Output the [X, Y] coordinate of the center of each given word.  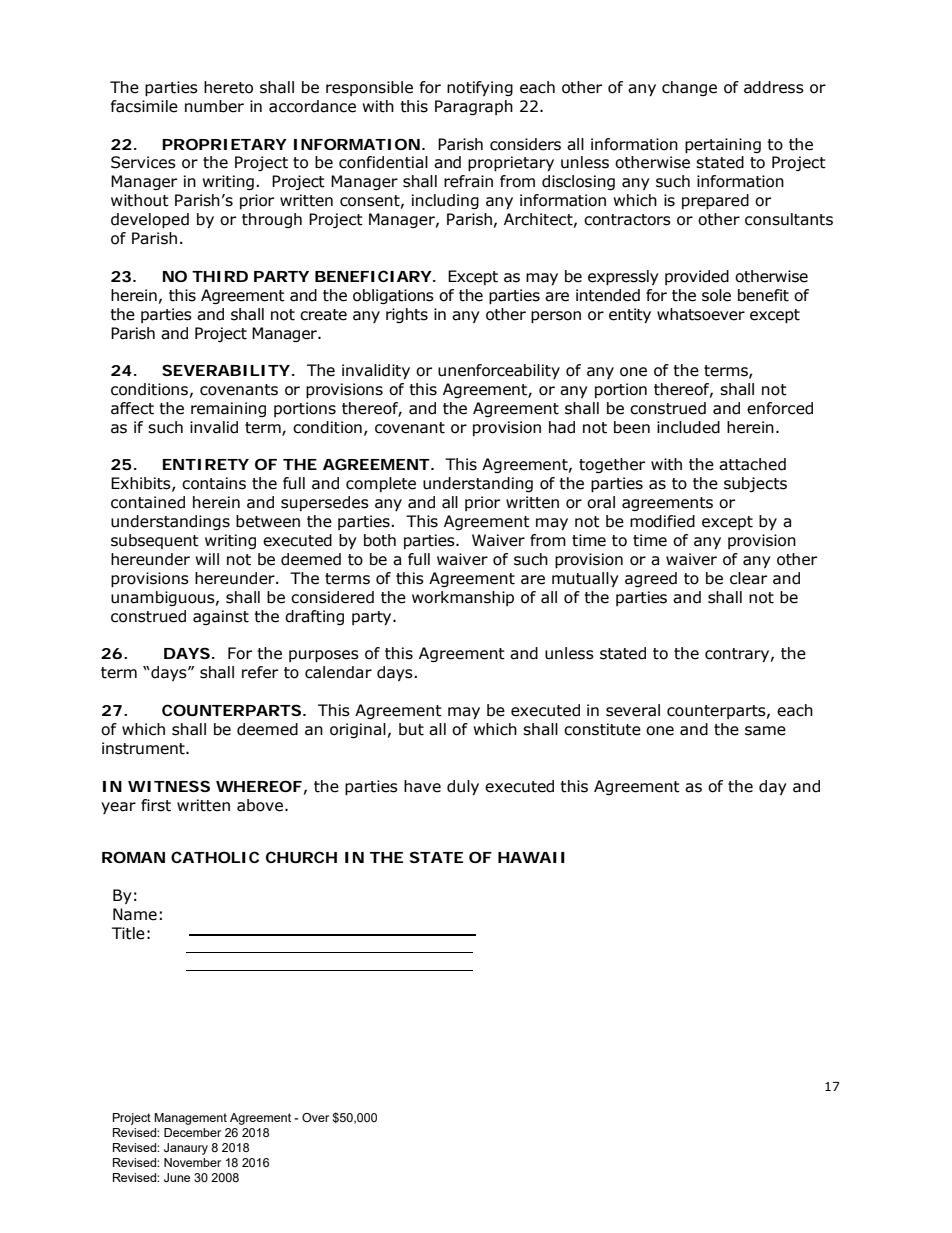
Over [315, 1117]
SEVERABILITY [226, 370]
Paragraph [474, 107]
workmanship [463, 598]
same [765, 731]
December [192, 1132]
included [688, 427]
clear [748, 578]
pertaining [723, 145]
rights [407, 315]
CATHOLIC [215, 857]
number [214, 106]
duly [463, 787]
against [221, 617]
